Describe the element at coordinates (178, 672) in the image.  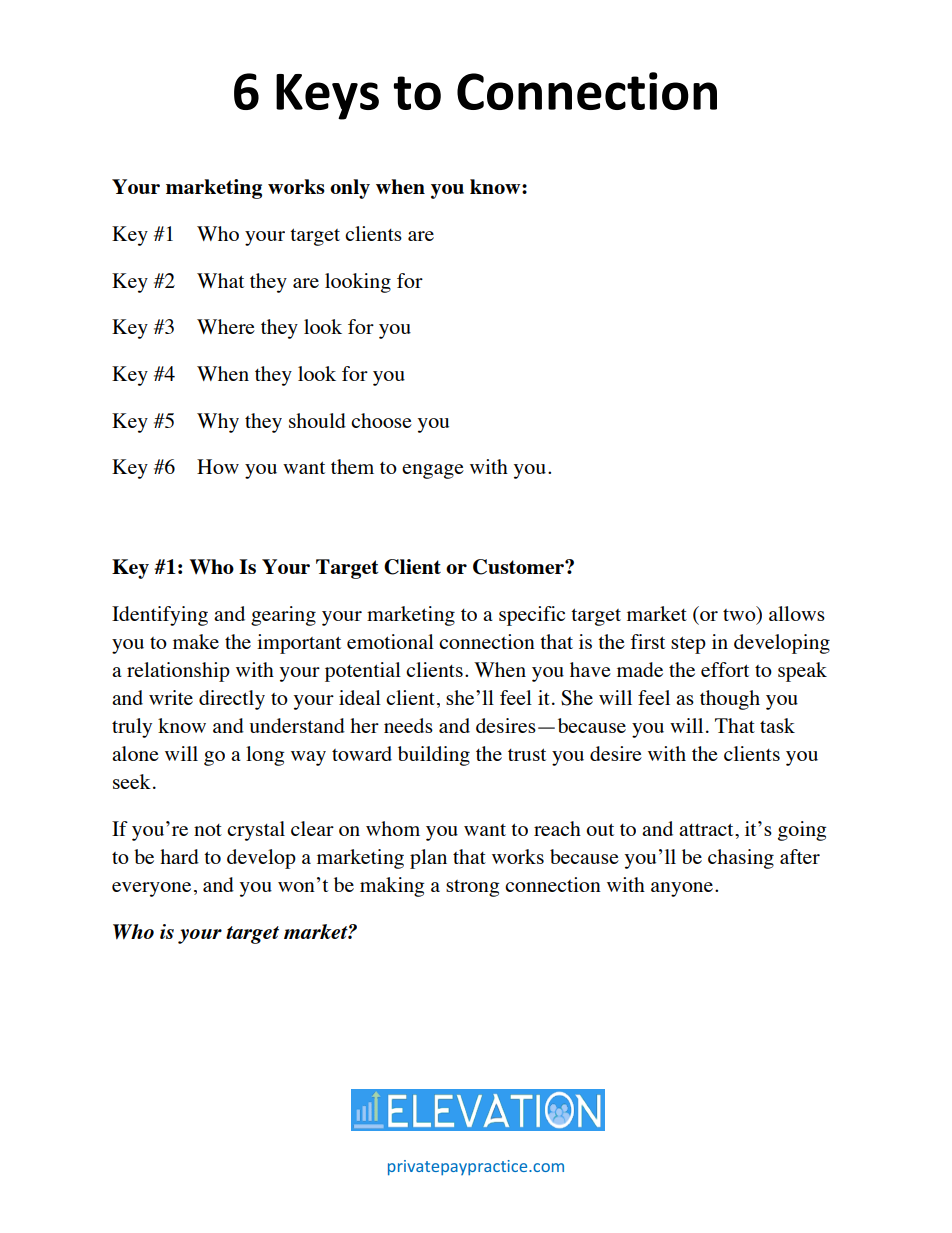
I see `relationship` at that location.
